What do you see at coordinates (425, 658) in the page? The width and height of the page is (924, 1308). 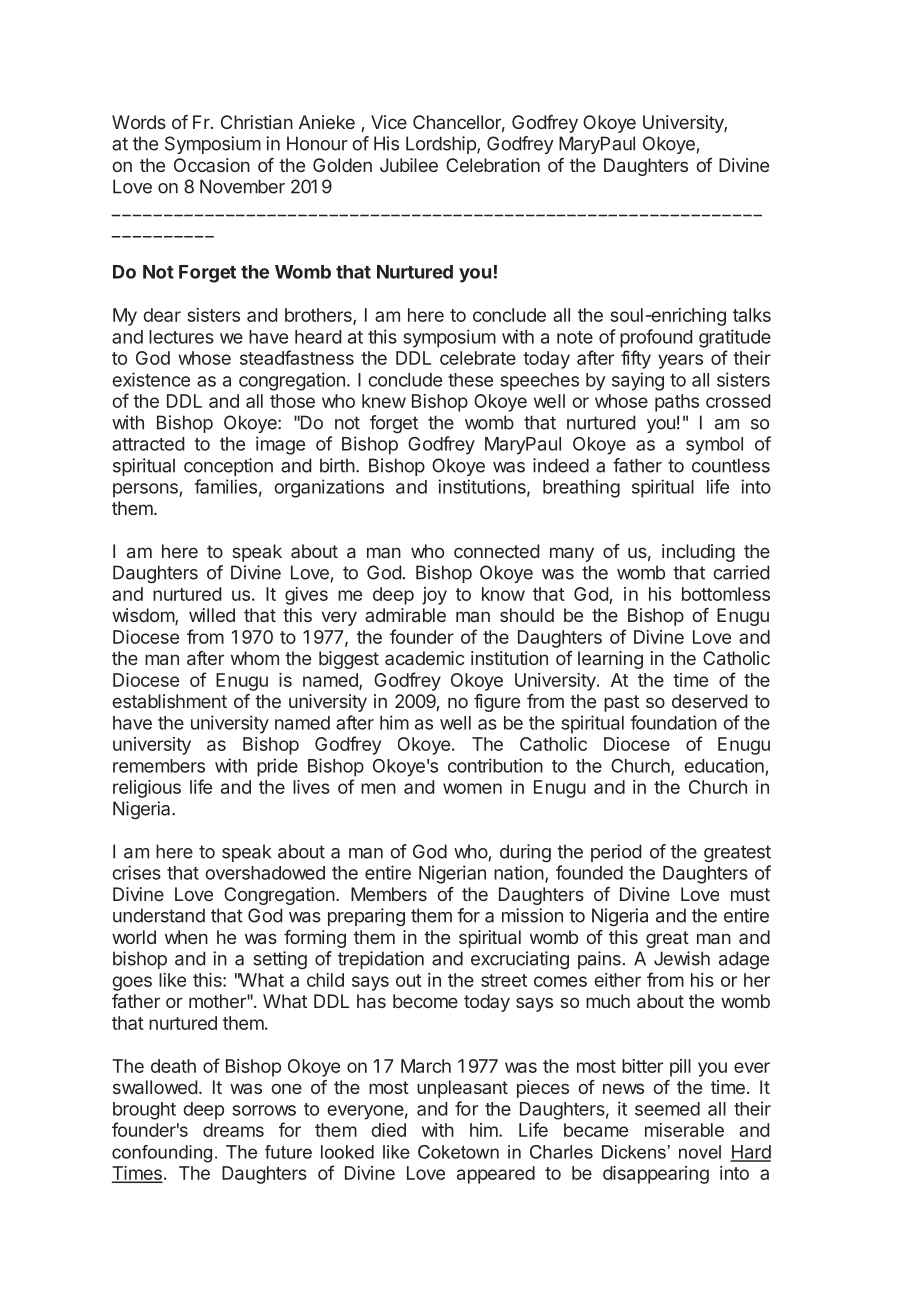 I see `academic` at bounding box center [425, 658].
